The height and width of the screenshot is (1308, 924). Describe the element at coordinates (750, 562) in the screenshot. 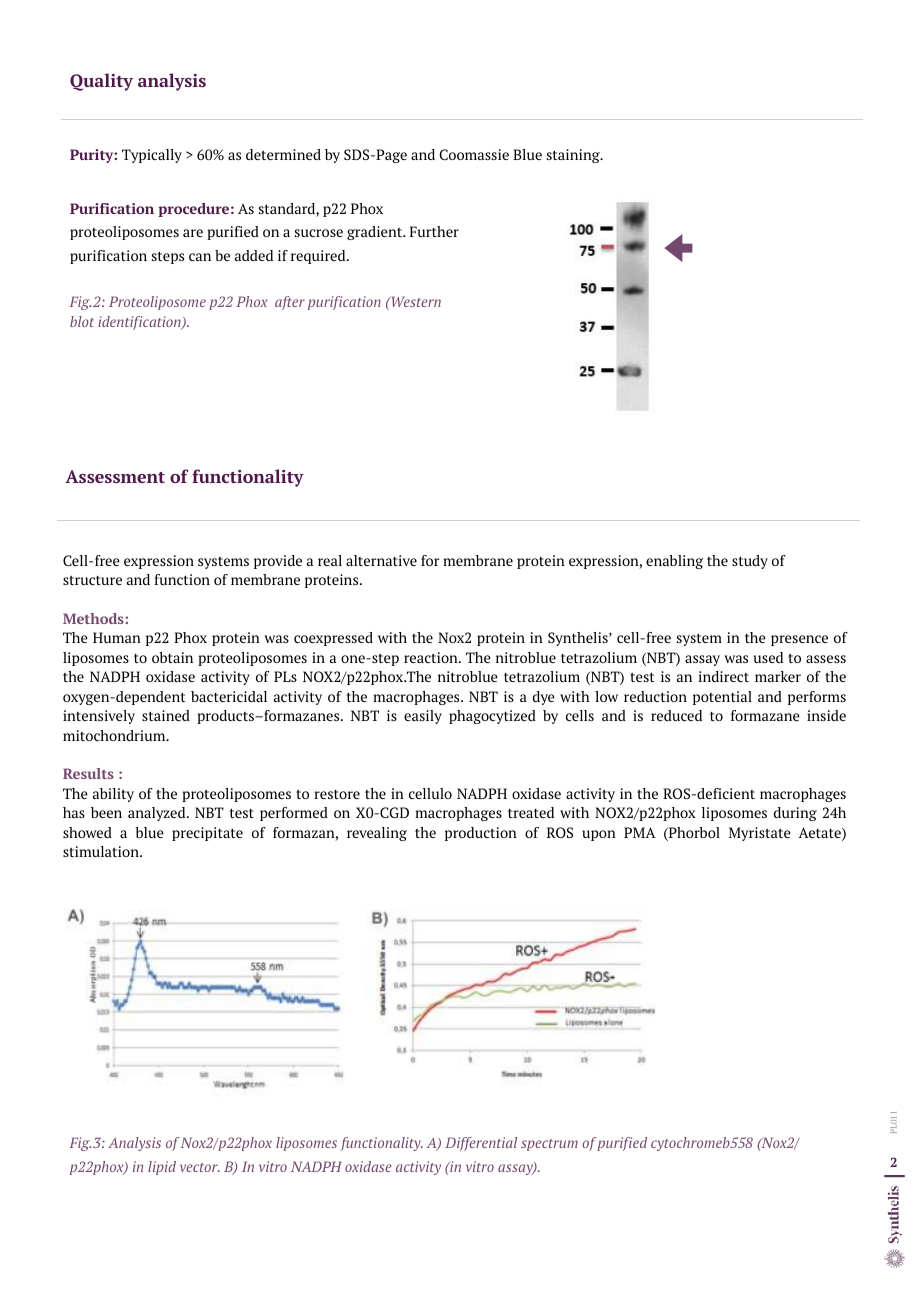

I see `study` at that location.
